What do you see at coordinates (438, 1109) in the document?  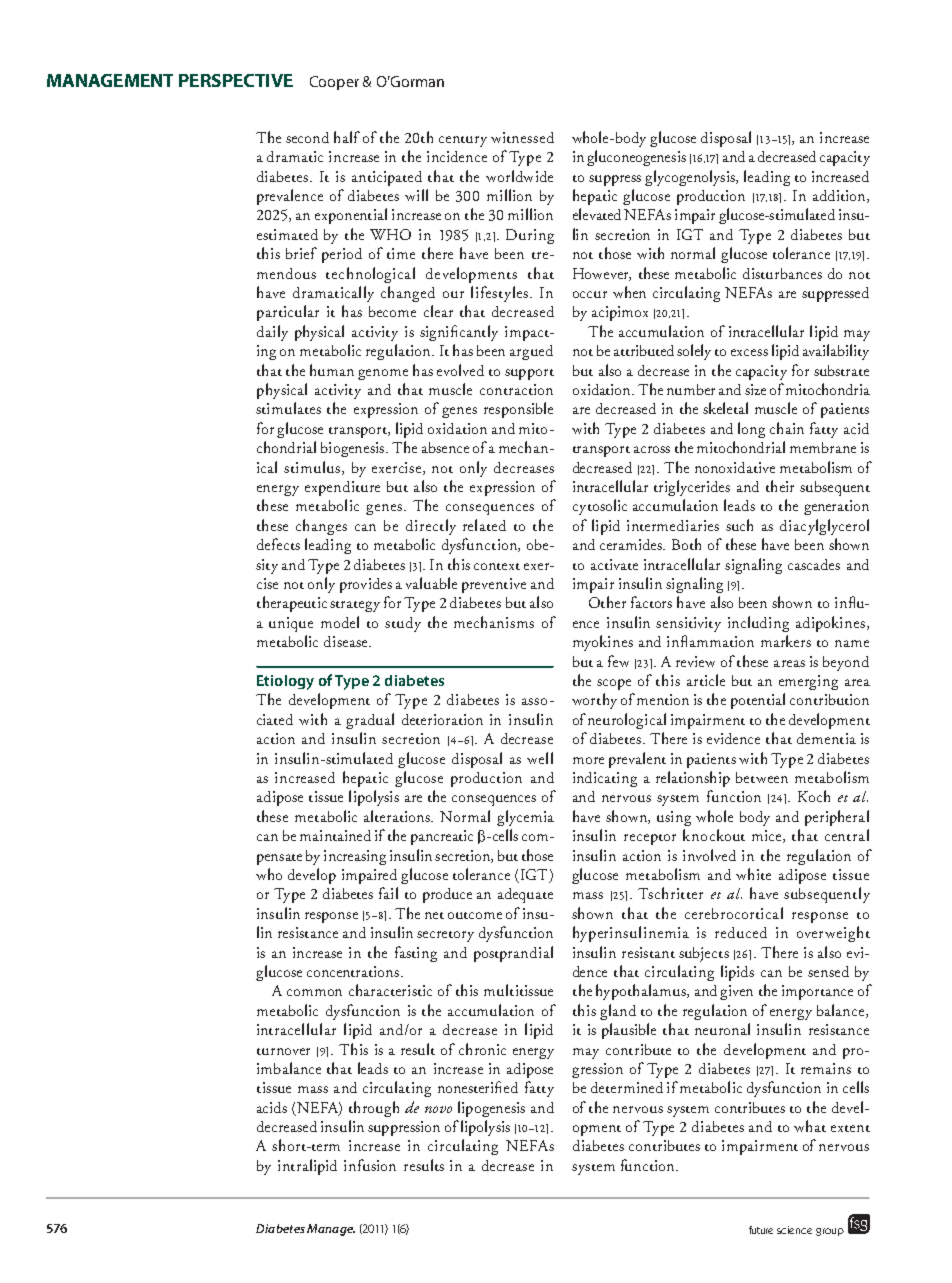 I see `novo` at bounding box center [438, 1109].
